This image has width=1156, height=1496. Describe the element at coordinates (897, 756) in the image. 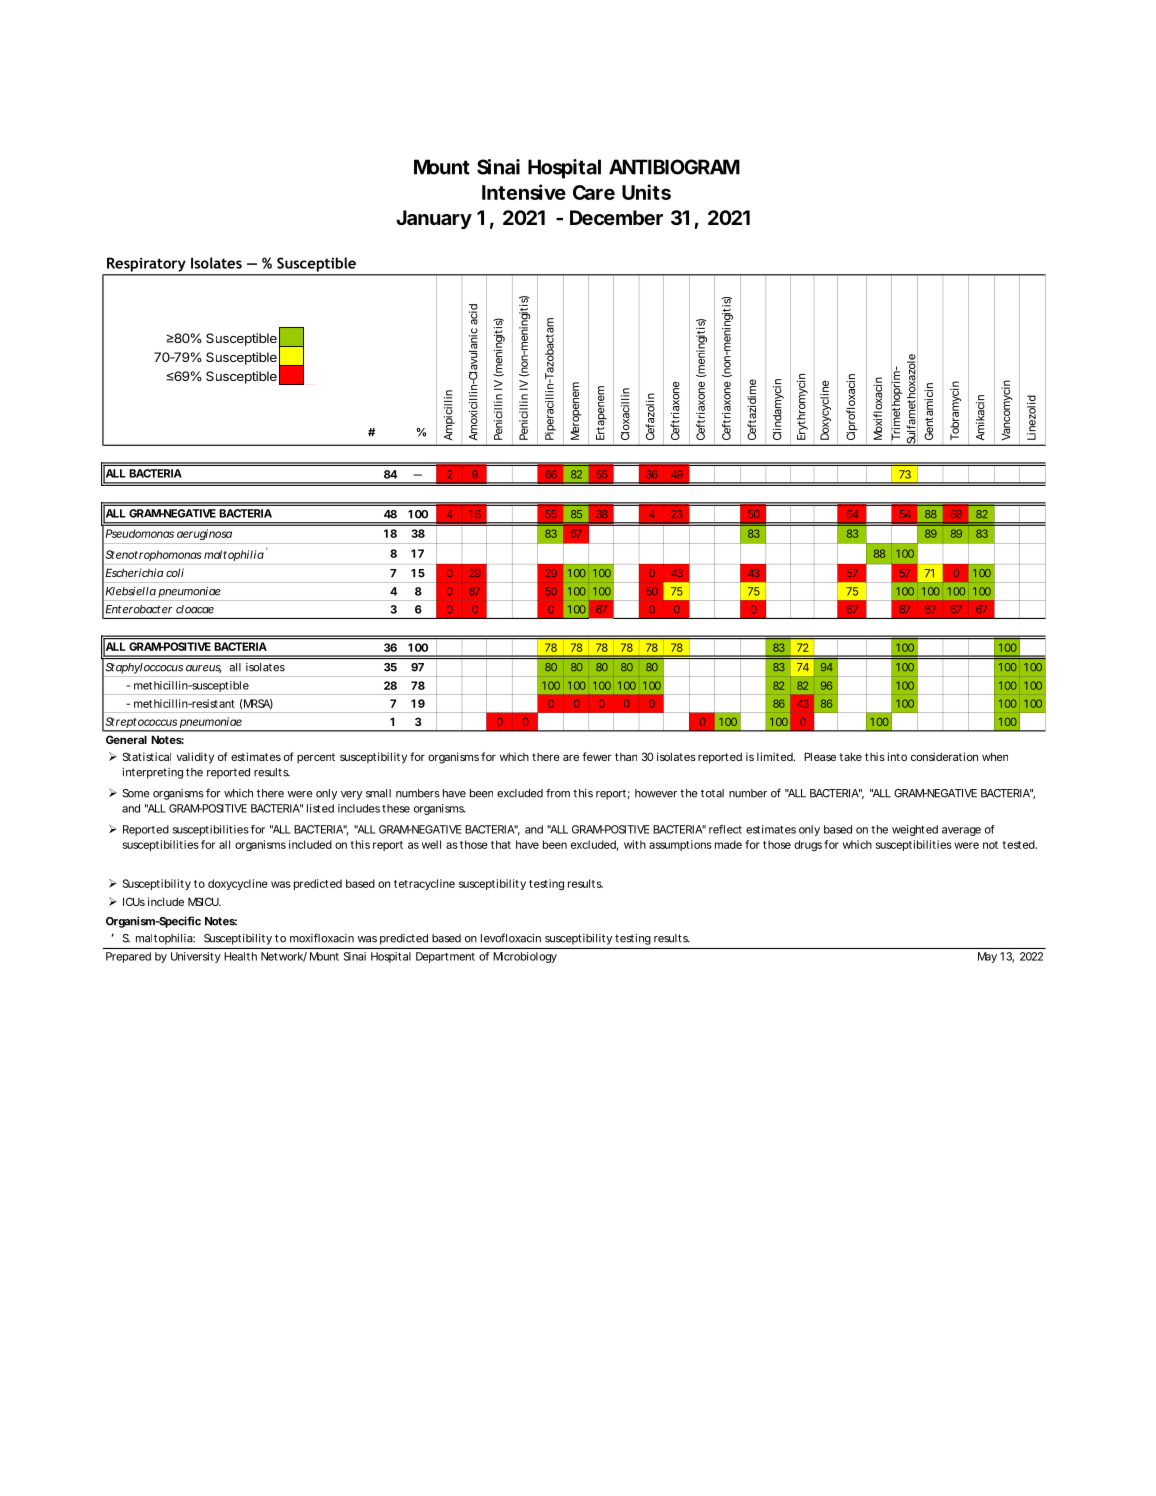

I see `into` at that location.
